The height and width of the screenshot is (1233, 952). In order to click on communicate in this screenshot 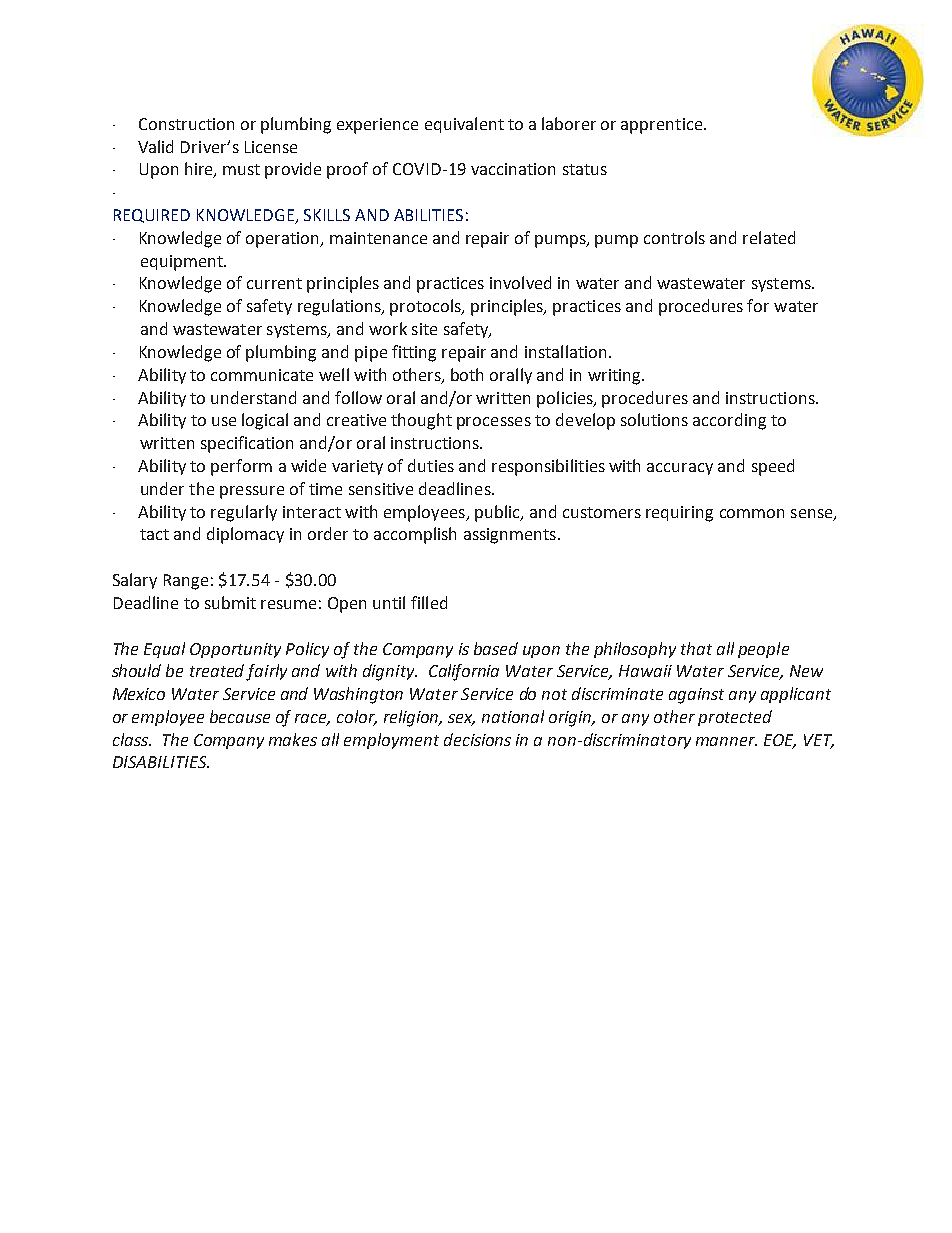, I will do `click(262, 375)`.
